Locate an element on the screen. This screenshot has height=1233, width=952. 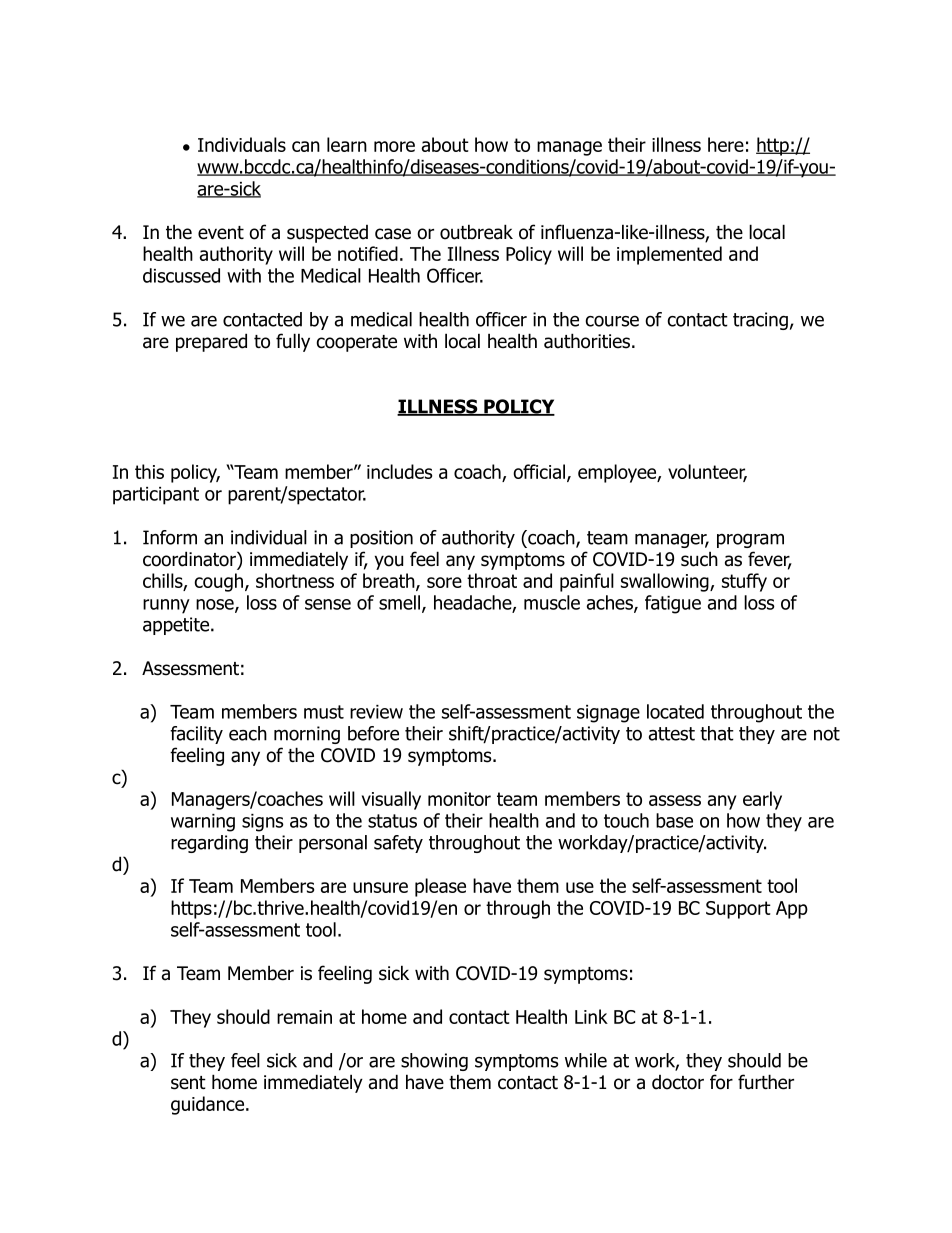
includes is located at coordinates (399, 471).
